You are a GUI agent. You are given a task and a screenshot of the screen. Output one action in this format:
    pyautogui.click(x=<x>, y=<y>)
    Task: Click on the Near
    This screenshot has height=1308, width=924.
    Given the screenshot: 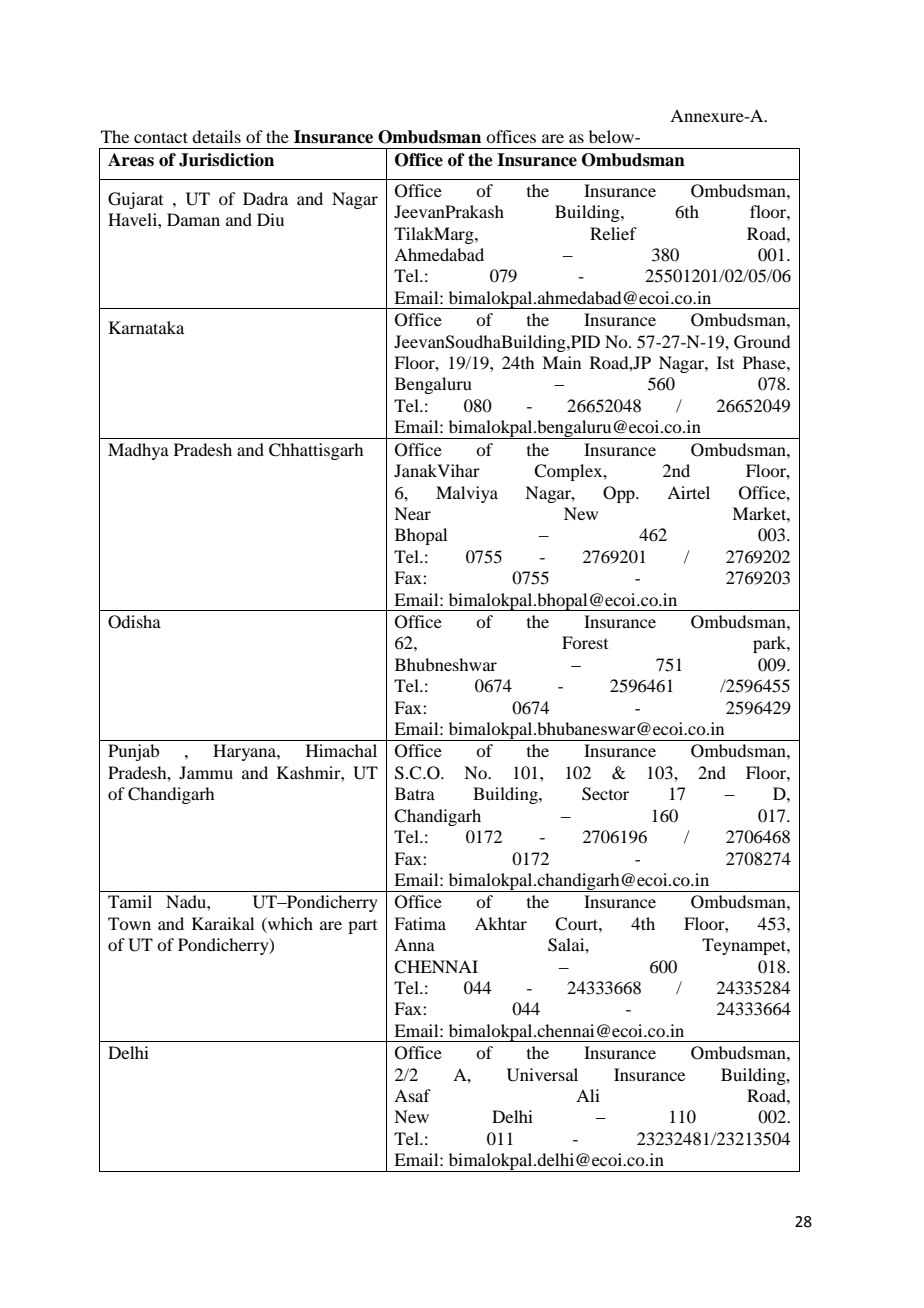 What is the action you would take?
    pyautogui.click(x=412, y=513)
